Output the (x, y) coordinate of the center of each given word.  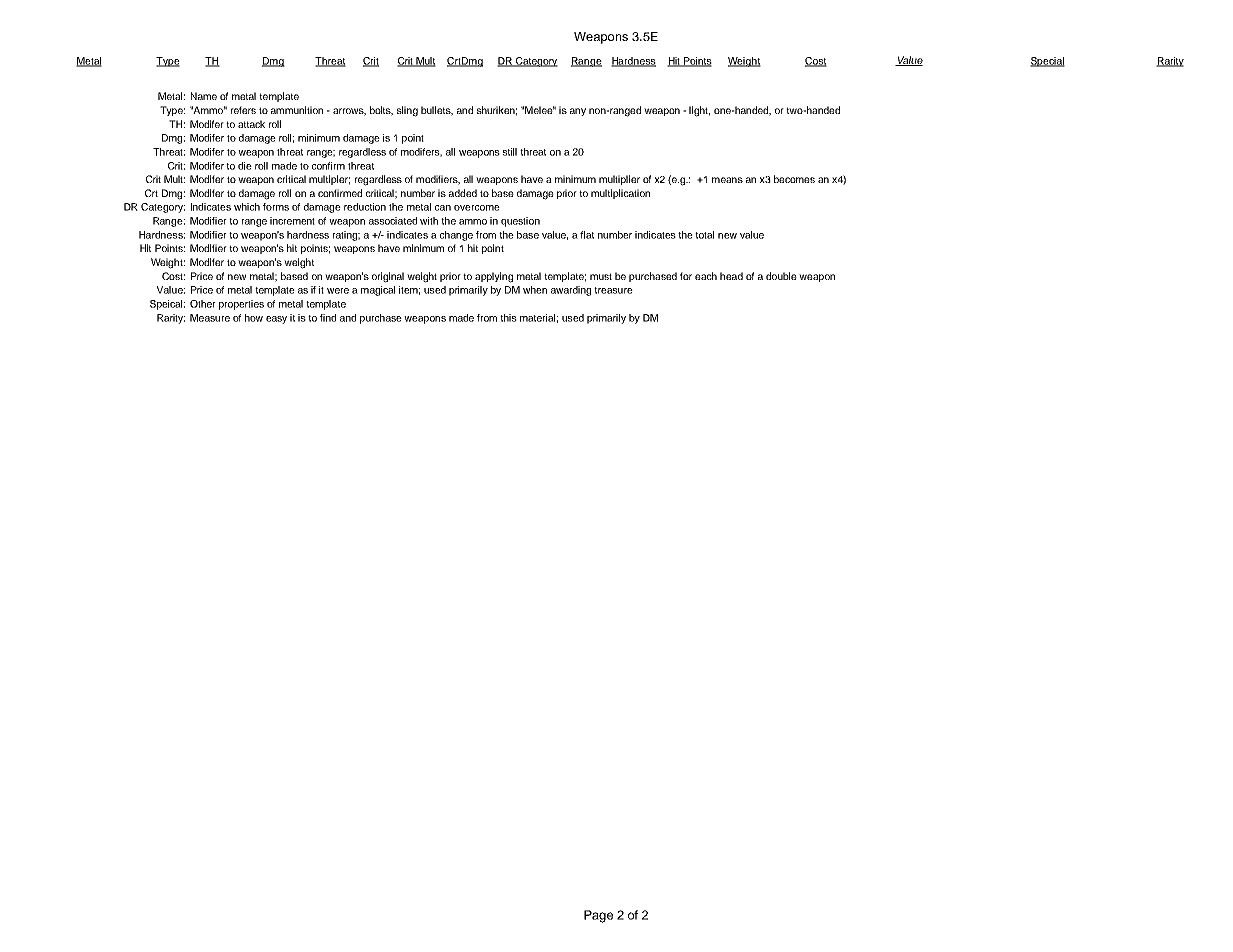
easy (276, 320)
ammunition (297, 110)
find (328, 318)
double (781, 276)
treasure (613, 290)
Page (598, 916)
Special (1047, 62)
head (731, 276)
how (254, 318)
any (578, 112)
